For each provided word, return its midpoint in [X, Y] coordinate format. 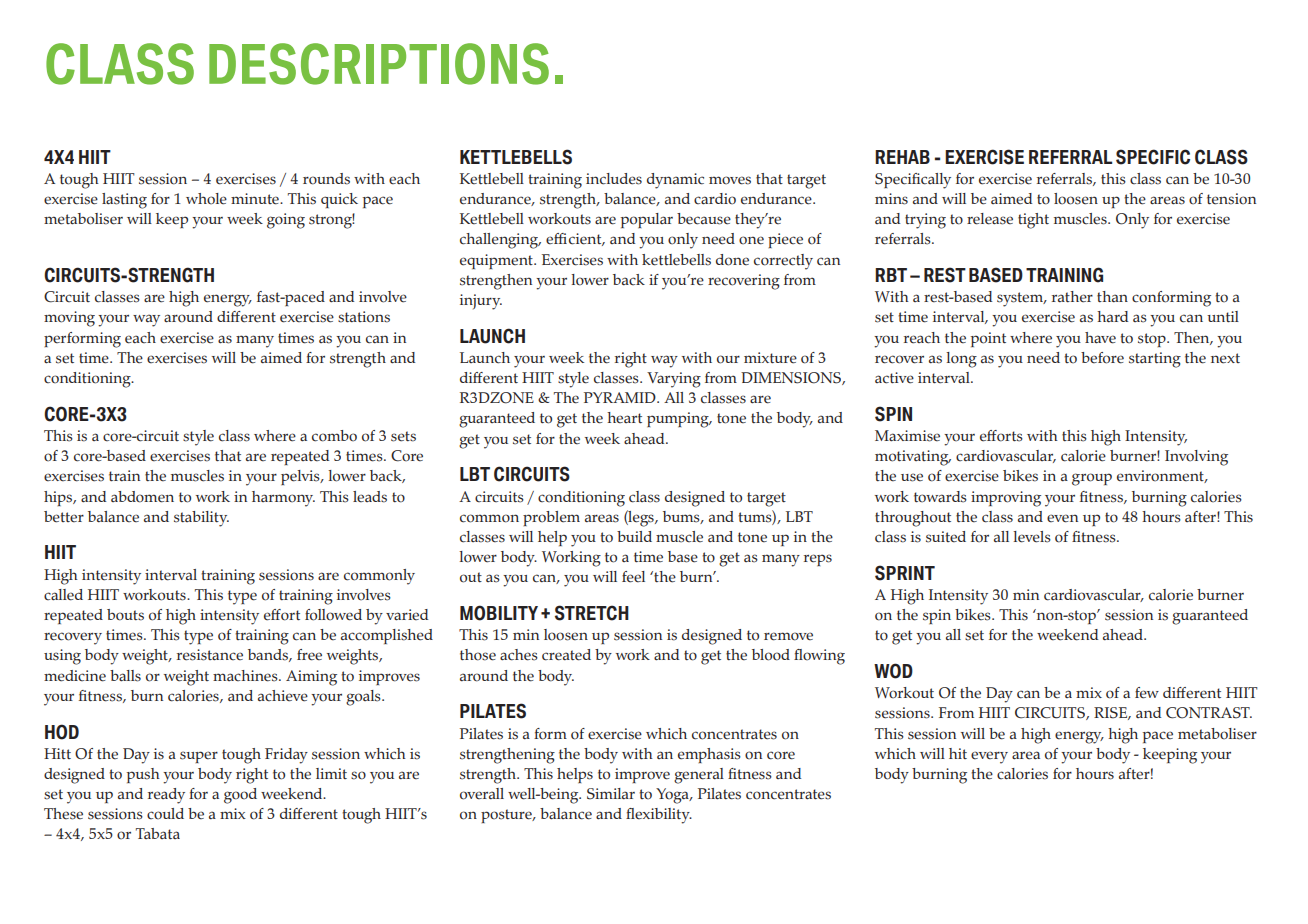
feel [633, 577]
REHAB [902, 157]
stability [201, 519]
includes [614, 179]
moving [69, 319]
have [1100, 338]
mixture [770, 358]
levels [1032, 537]
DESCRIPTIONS [379, 64]
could [165, 814]
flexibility [659, 816]
